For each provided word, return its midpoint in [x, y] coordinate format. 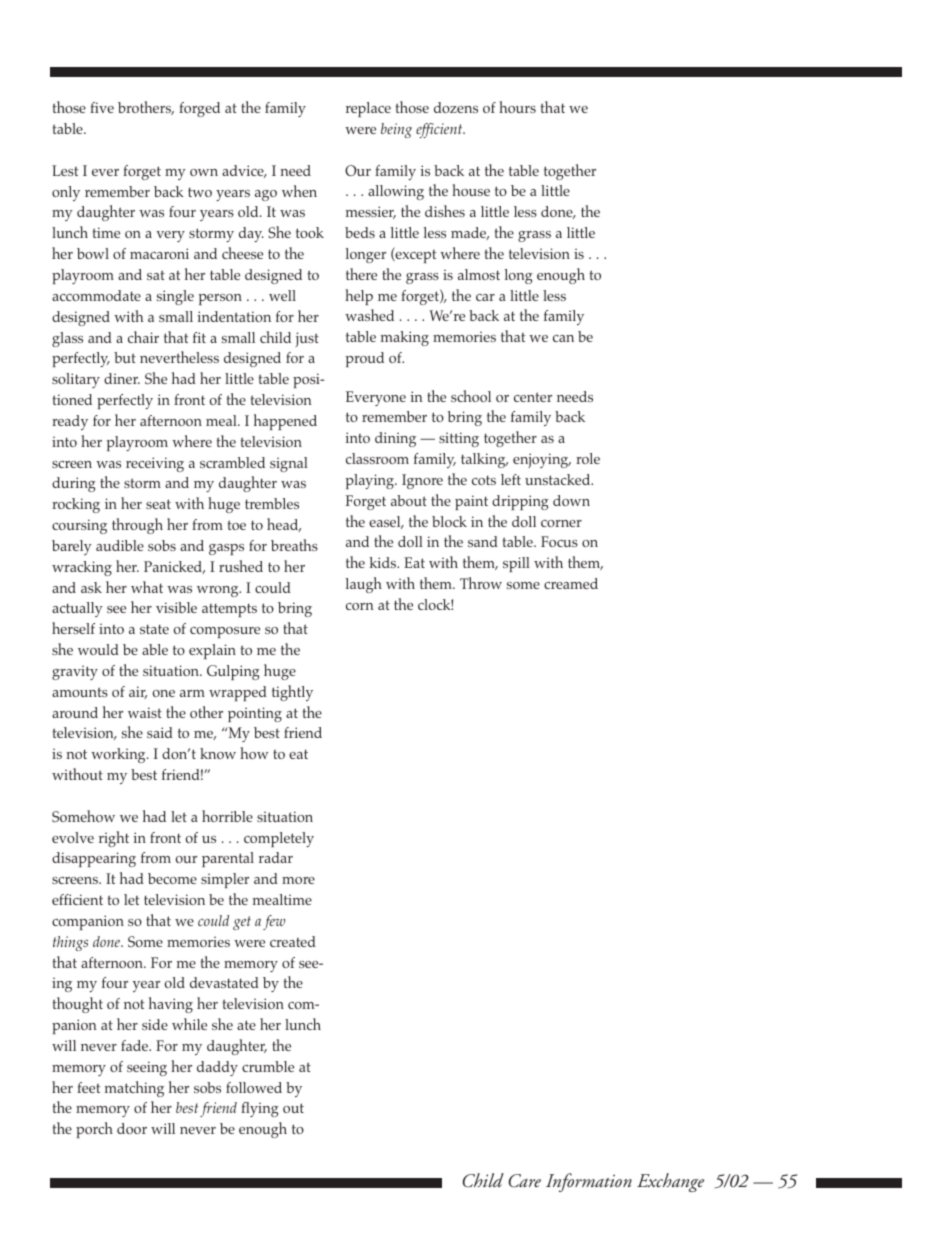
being [396, 130]
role [588, 458]
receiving [155, 464]
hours [517, 107]
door [132, 1128]
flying [260, 1109]
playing [371, 481]
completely [279, 839]
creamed [571, 583]
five [102, 107]
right [114, 839]
